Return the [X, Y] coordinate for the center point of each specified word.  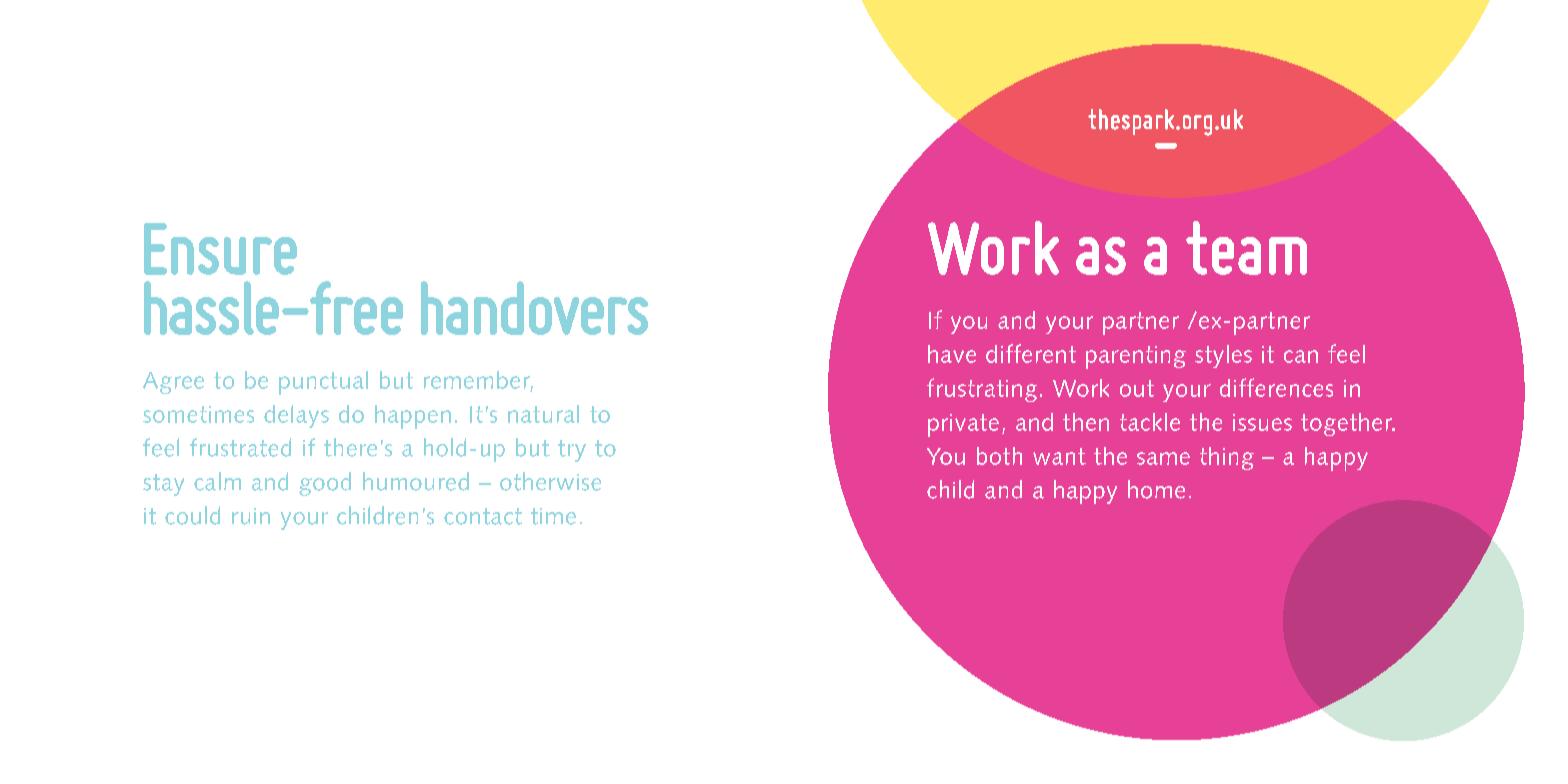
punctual [323, 383]
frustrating [982, 390]
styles [1223, 356]
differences [1276, 387]
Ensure [220, 249]
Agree [173, 383]
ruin [251, 516]
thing [1227, 458]
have [952, 354]
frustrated [240, 447]
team [1246, 248]
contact [483, 516]
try [572, 451]
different [1031, 353]
